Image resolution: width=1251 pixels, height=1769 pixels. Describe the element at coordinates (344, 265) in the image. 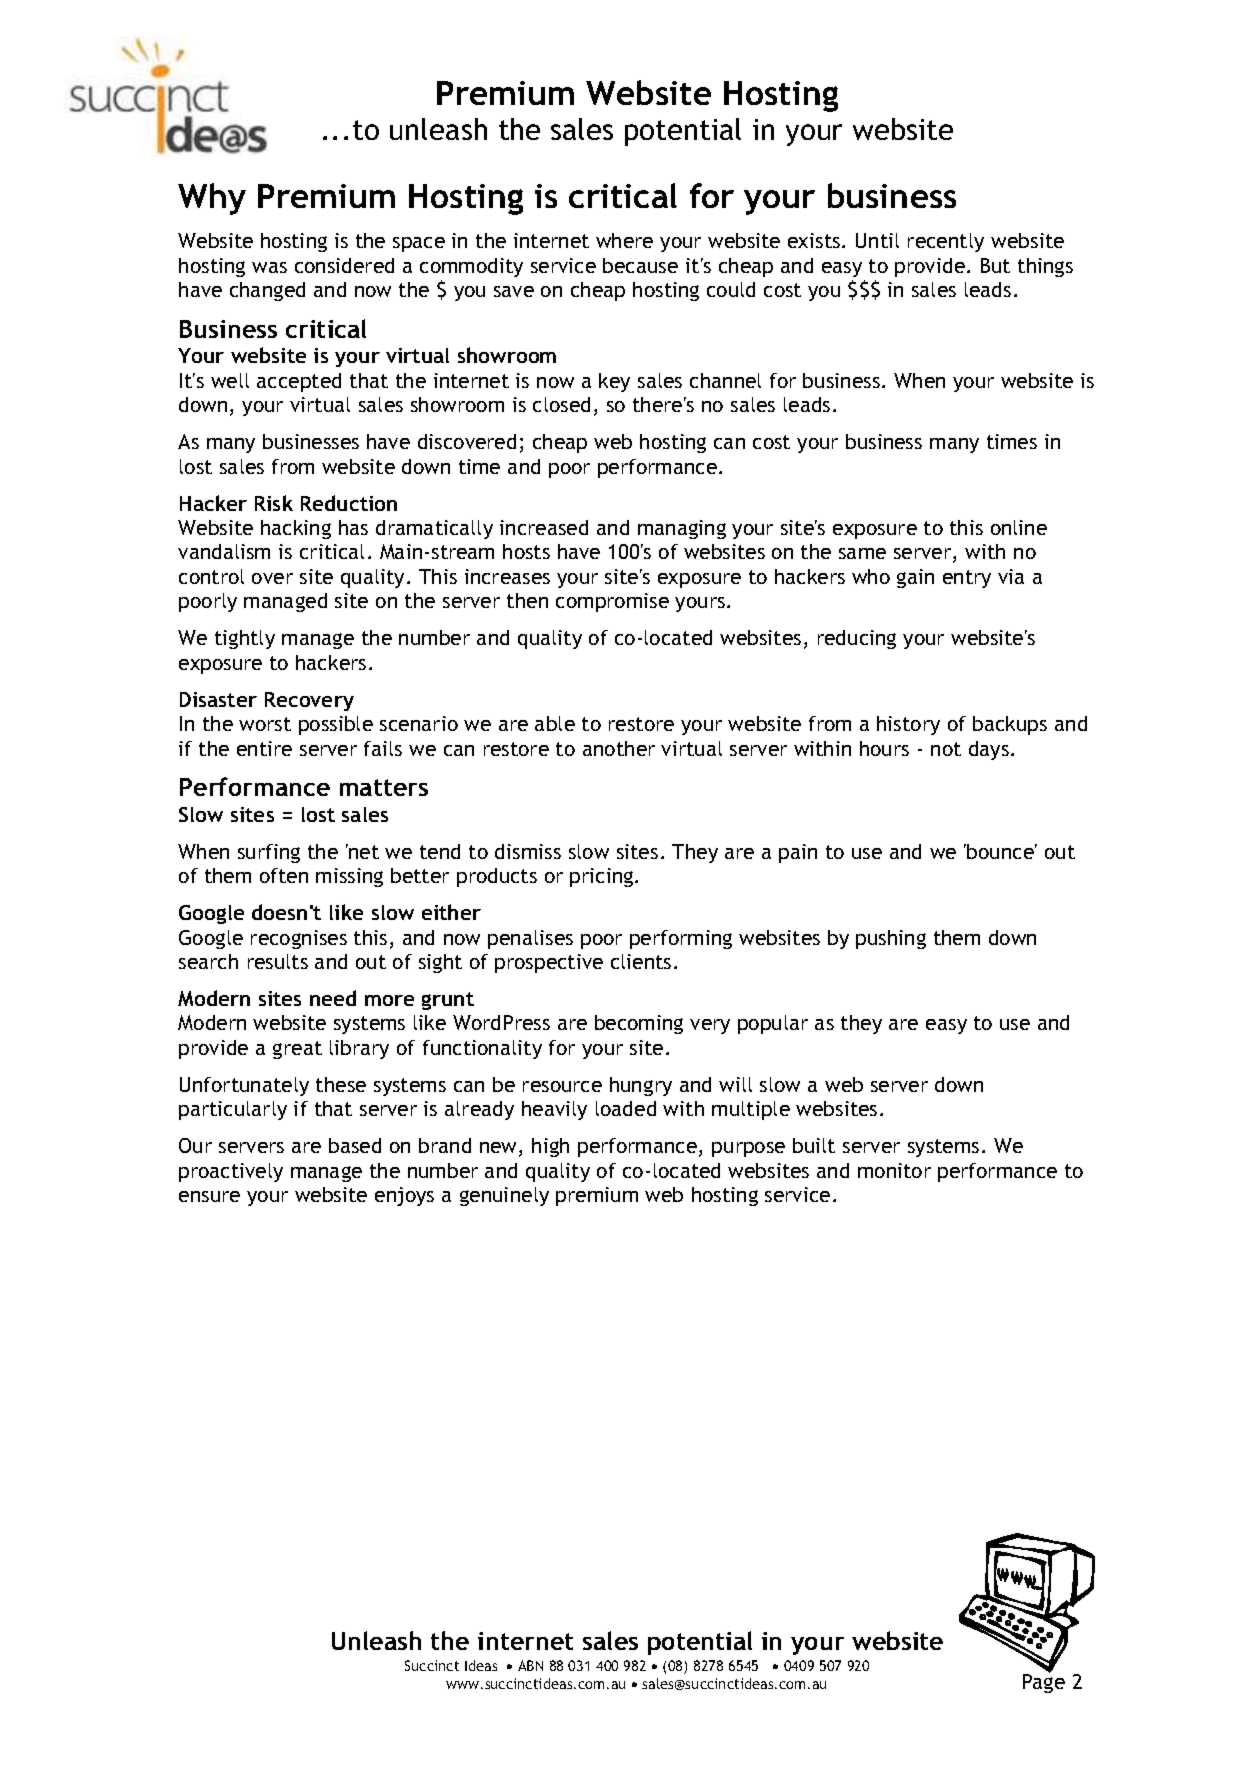

I see `considered` at that location.
